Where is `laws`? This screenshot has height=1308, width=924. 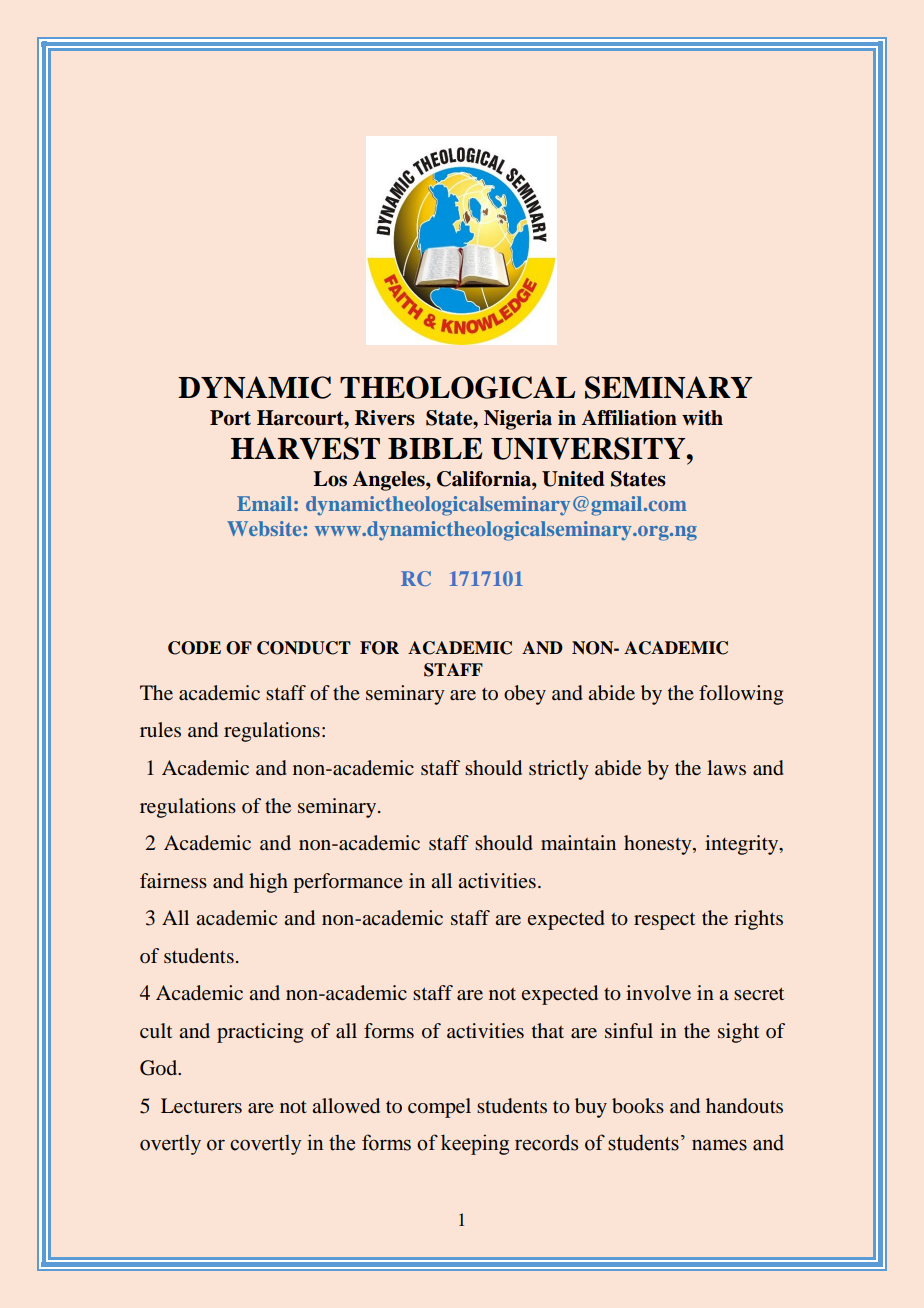 laws is located at coordinates (726, 767).
